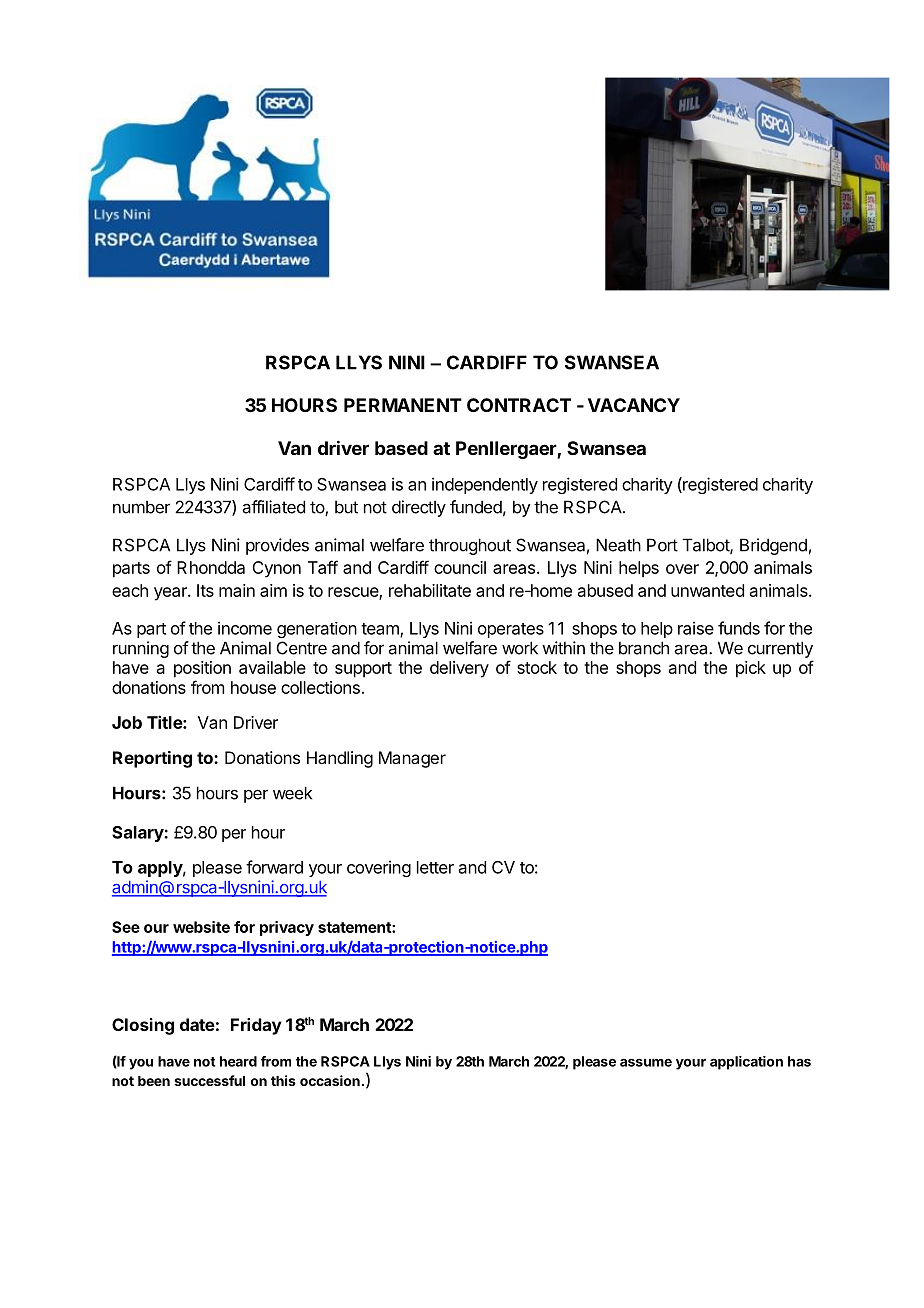 The image size is (924, 1308). What do you see at coordinates (412, 759) in the page?
I see `Manager` at bounding box center [412, 759].
